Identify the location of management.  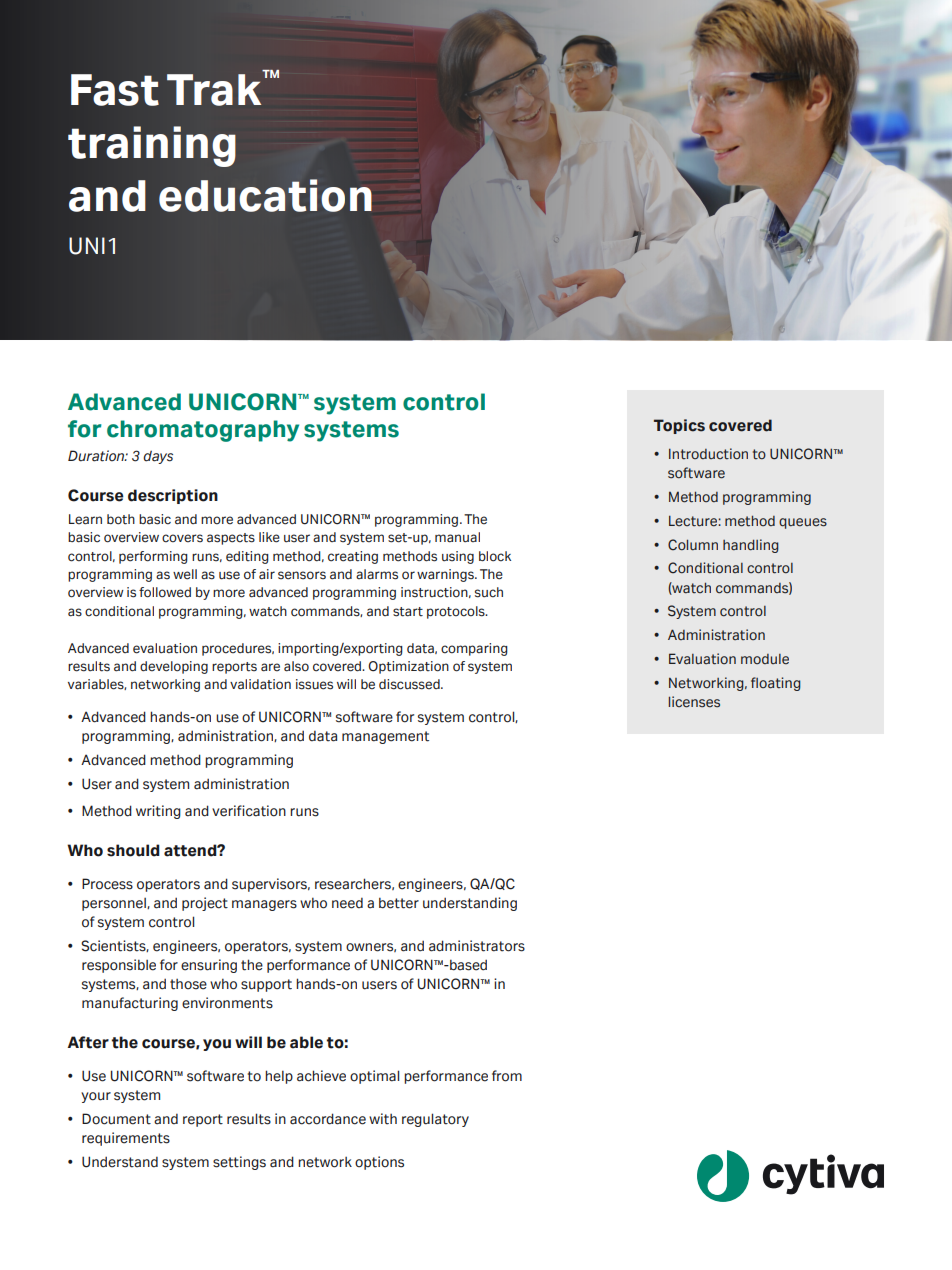
(385, 737).
